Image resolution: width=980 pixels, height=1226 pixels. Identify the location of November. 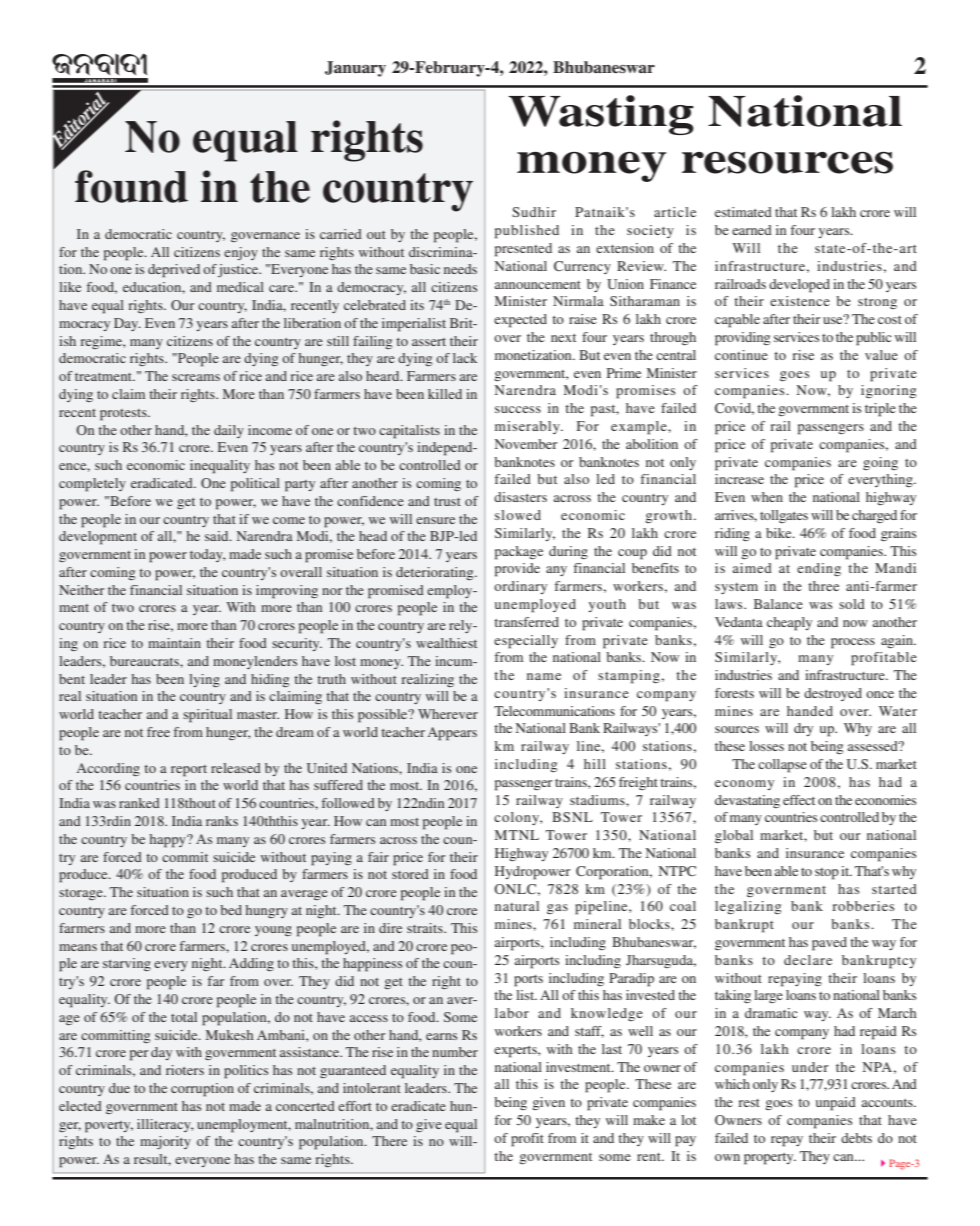
(526, 444).
